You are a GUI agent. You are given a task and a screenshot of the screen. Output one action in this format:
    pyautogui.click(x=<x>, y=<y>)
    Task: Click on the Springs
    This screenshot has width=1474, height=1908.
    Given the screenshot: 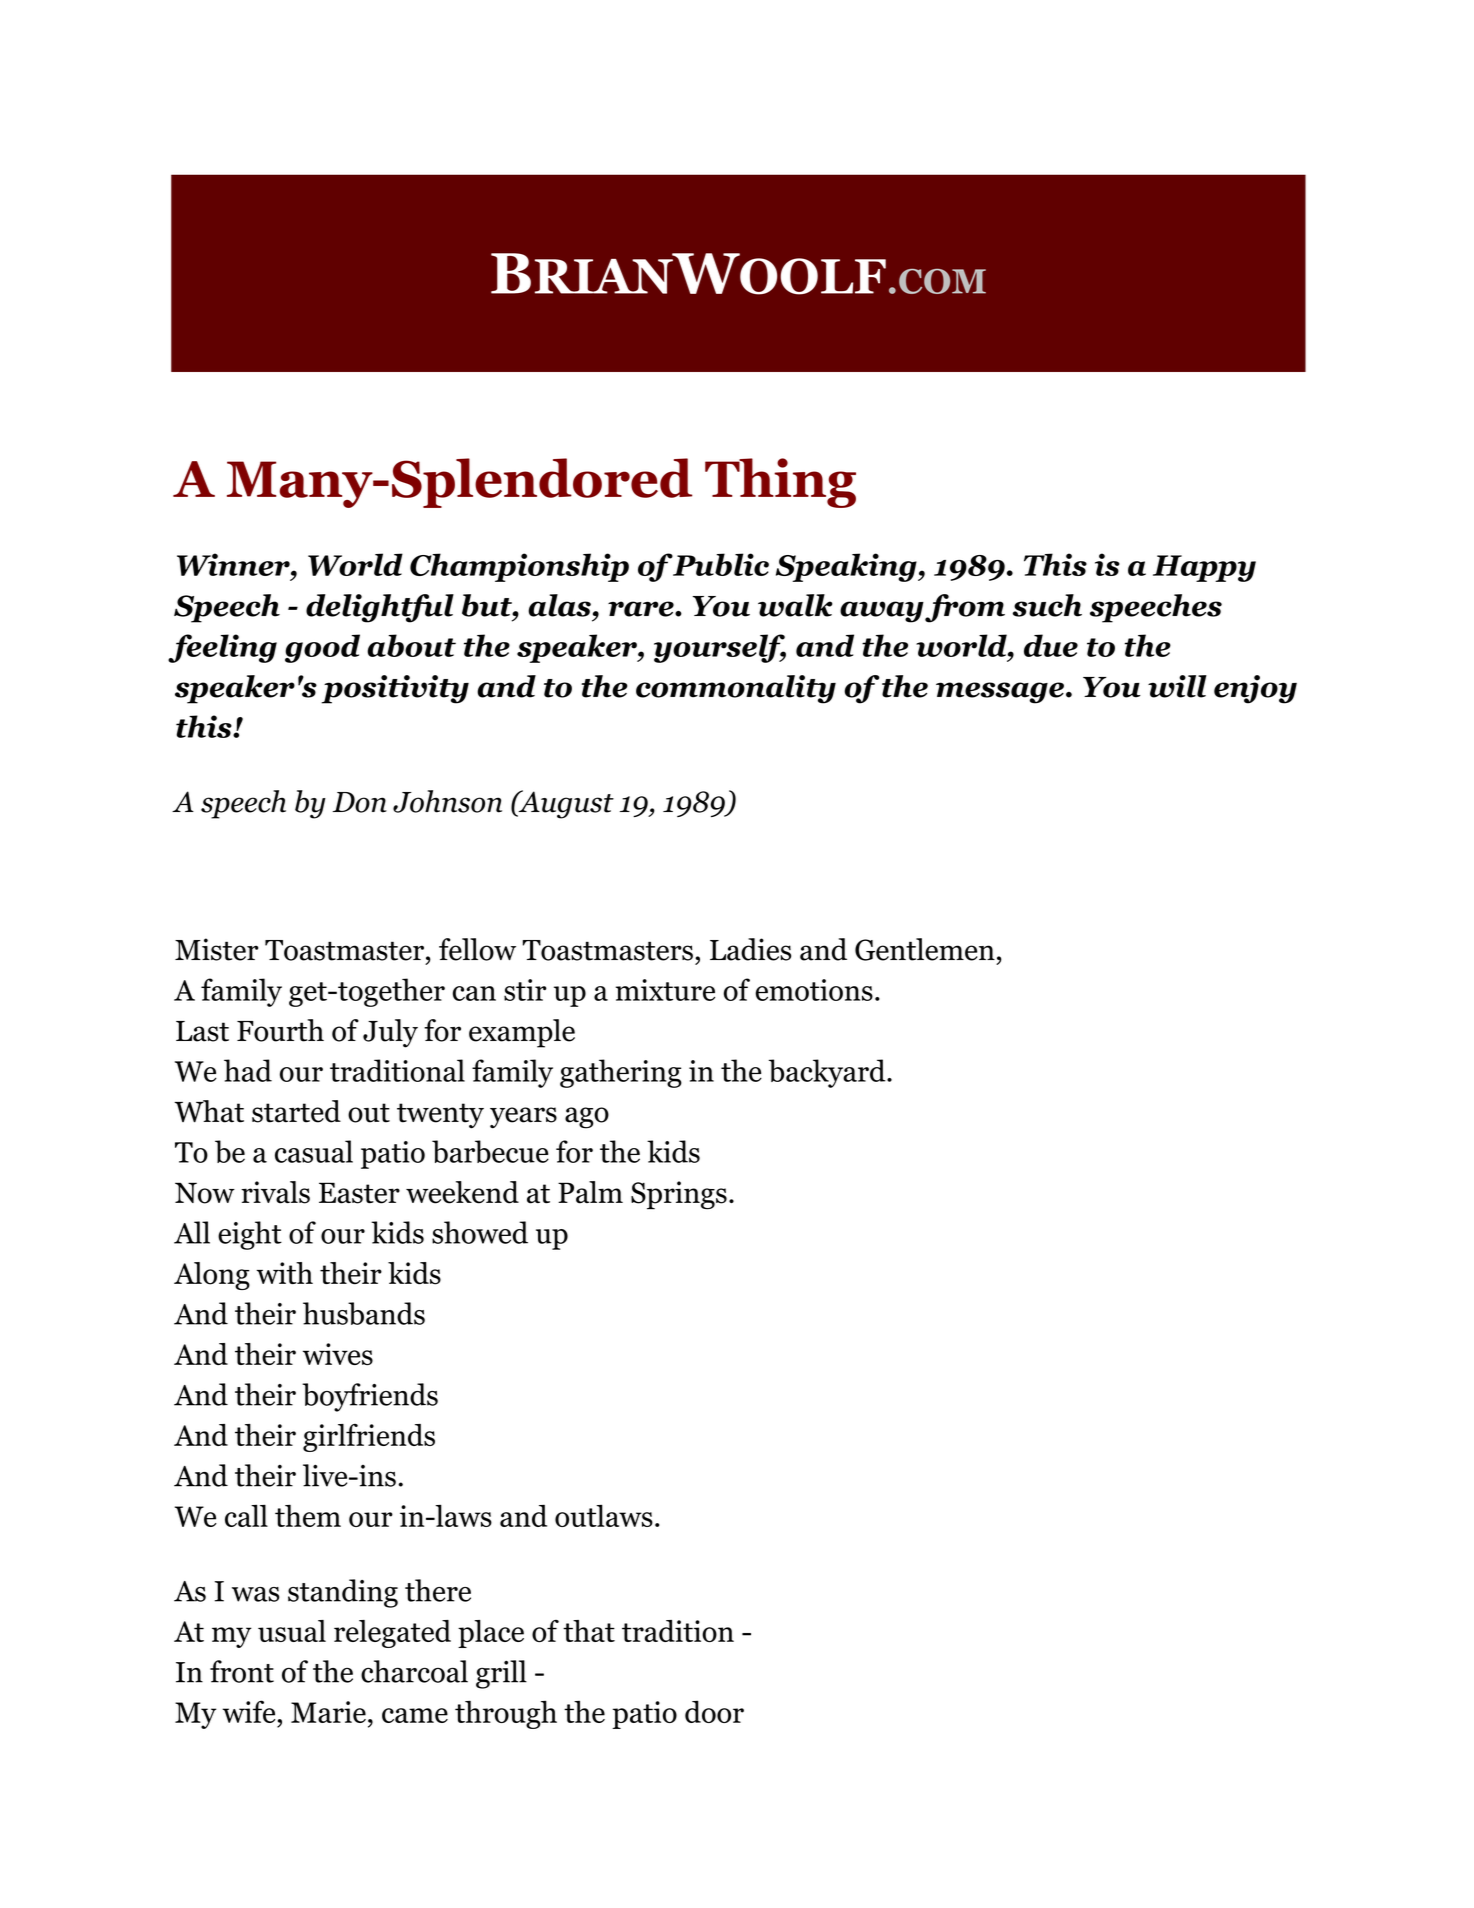 What is the action you would take?
    pyautogui.click(x=679, y=1195)
